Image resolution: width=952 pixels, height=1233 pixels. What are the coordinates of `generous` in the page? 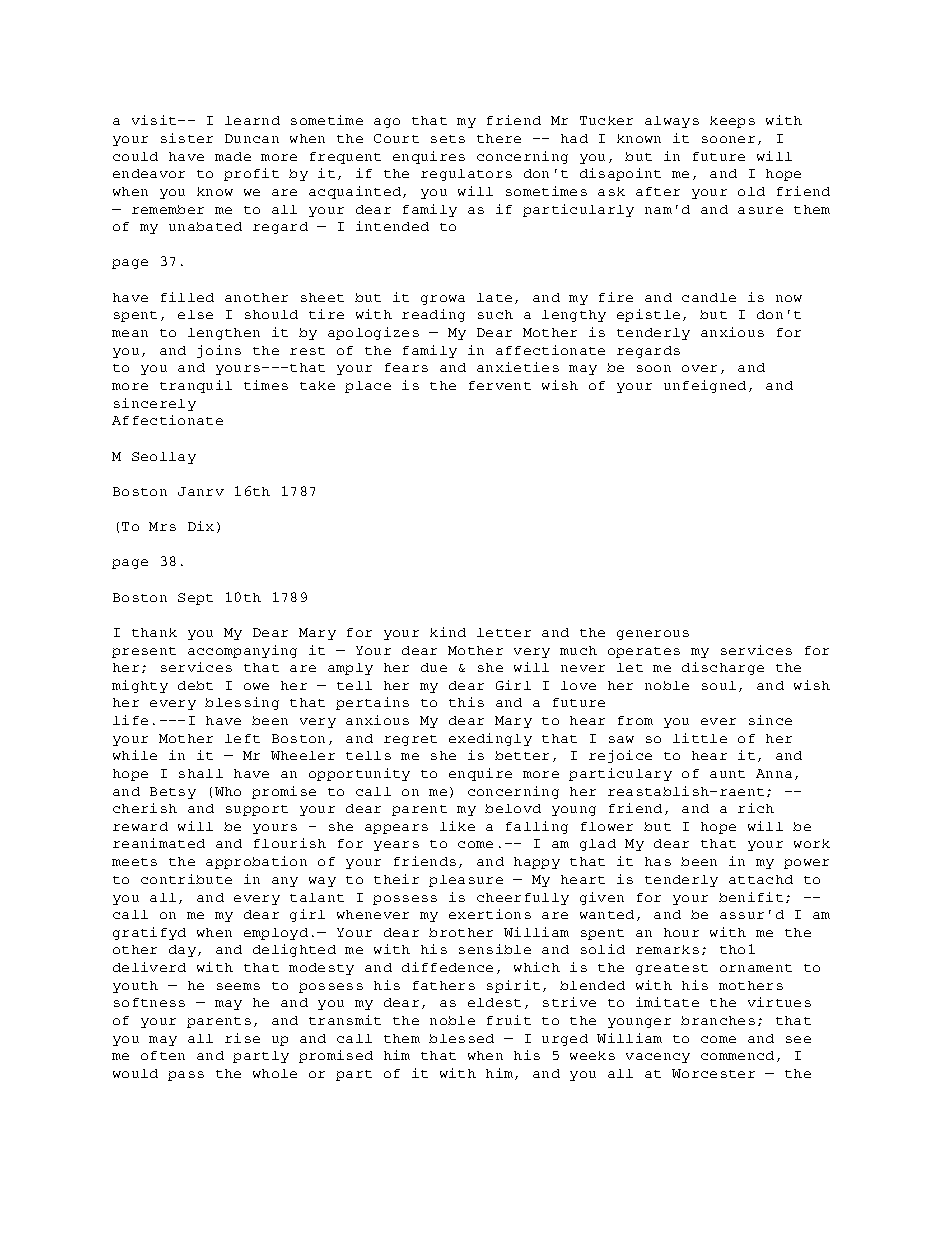 It's located at (653, 635).
